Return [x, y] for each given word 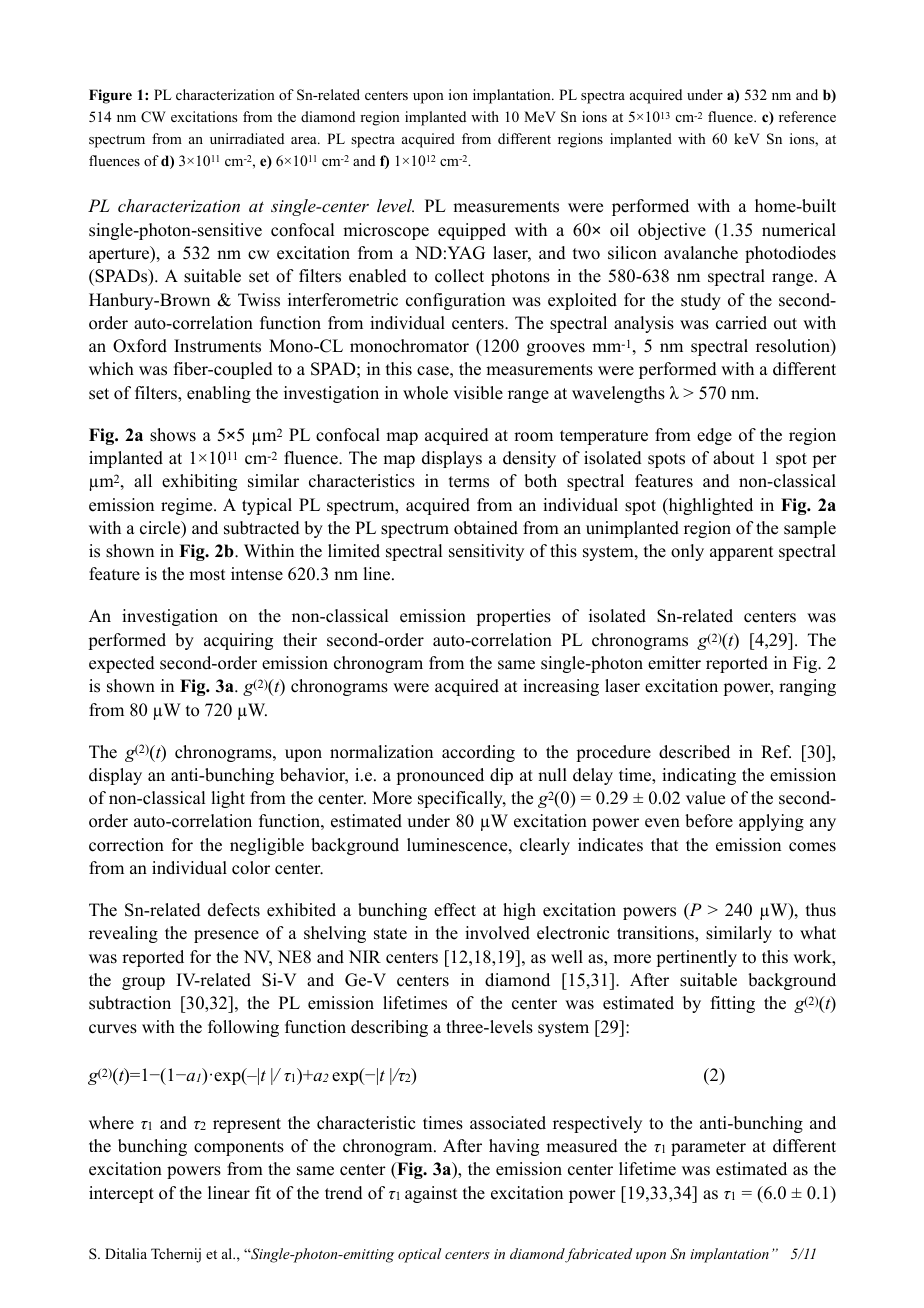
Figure [110, 96]
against [431, 1194]
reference [807, 116]
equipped [472, 231]
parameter [708, 1148]
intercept [121, 1194]
